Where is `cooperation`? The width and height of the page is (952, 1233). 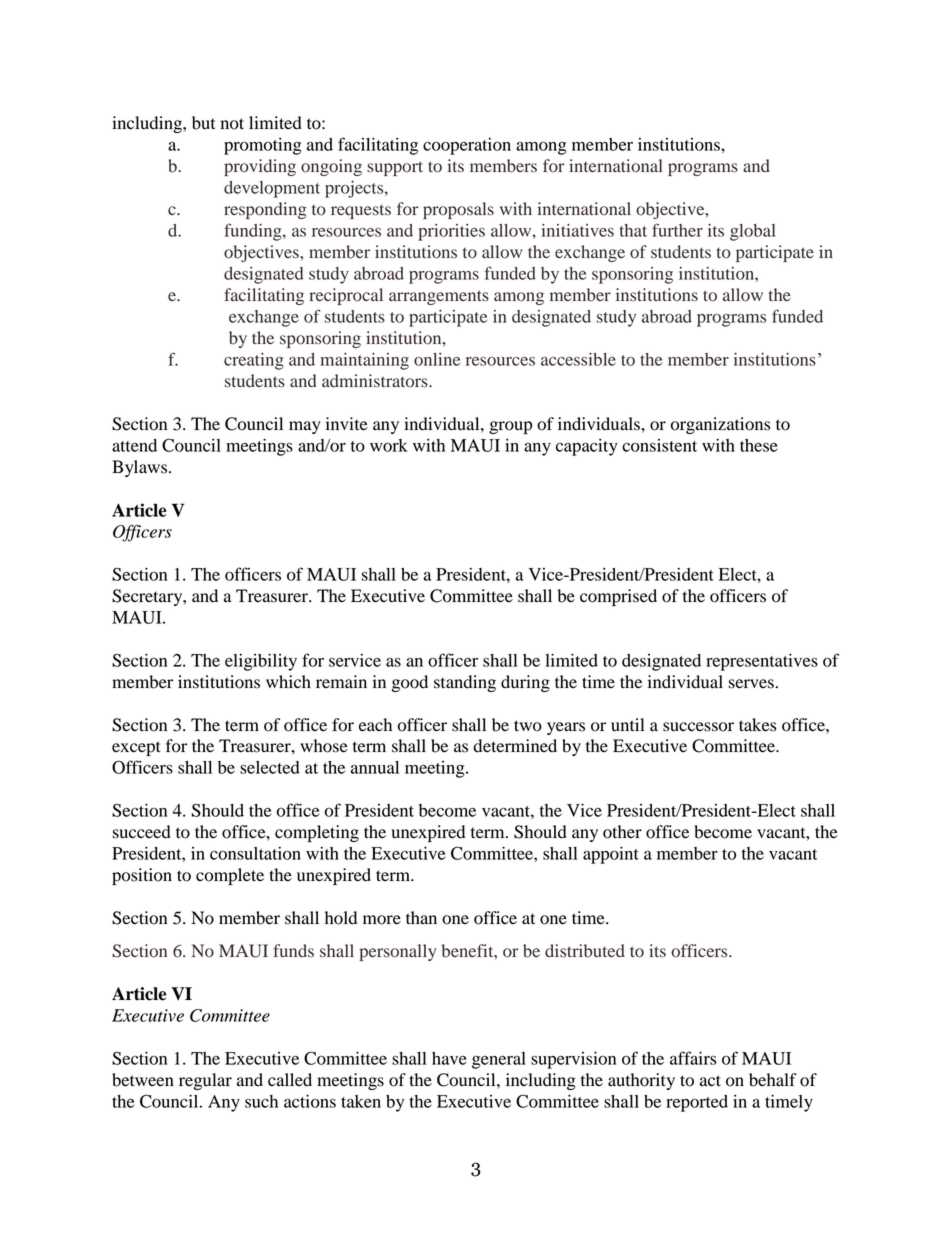 cooperation is located at coordinates (467, 146).
